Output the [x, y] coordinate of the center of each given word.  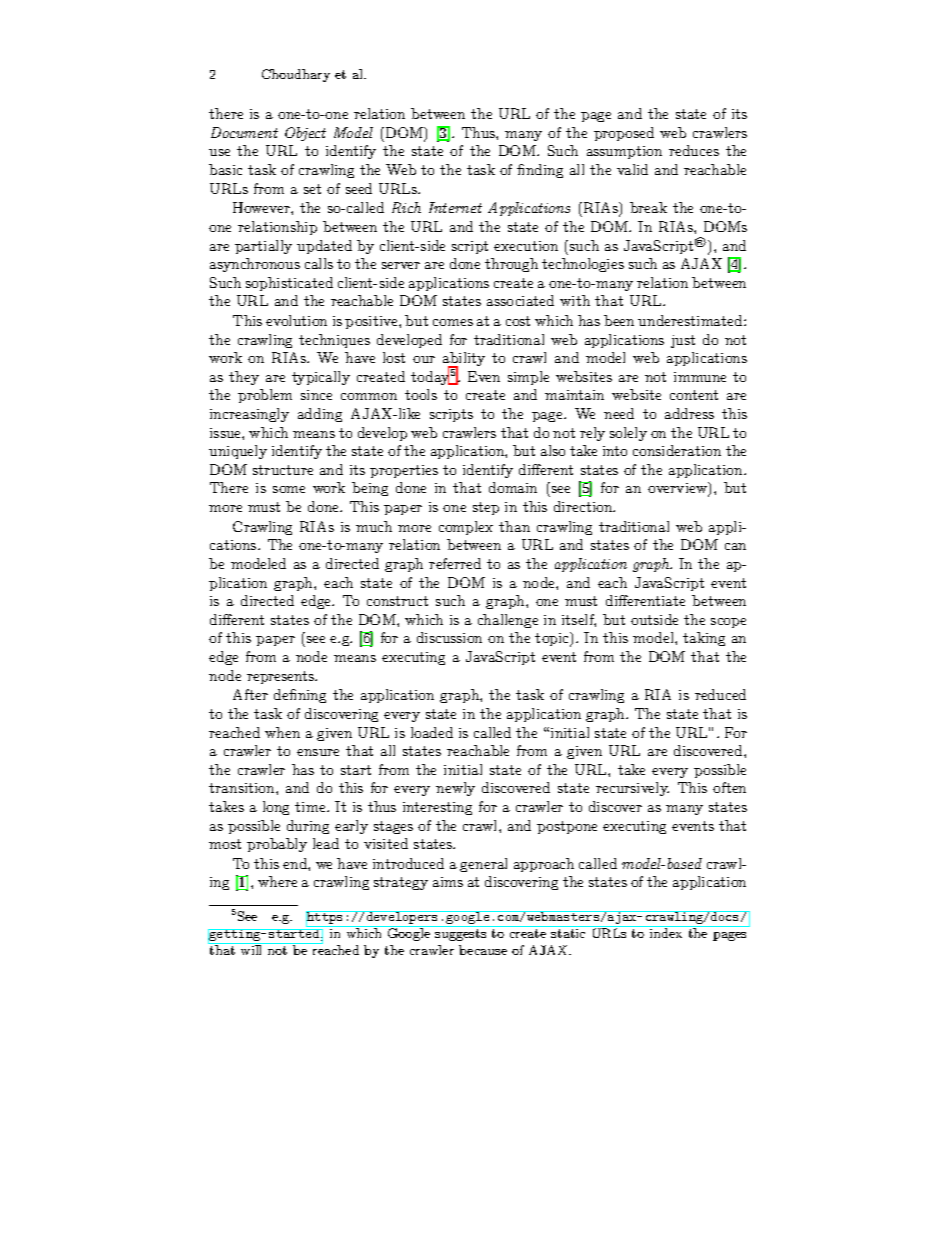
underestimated [691, 320]
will [251, 950]
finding [540, 171]
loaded [432, 732]
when [282, 732]
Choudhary [296, 75]
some [289, 489]
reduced [720, 694]
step [486, 508]
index [666, 933]
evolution [296, 320]
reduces [694, 150]
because [483, 950]
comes [453, 322]
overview [679, 489]
